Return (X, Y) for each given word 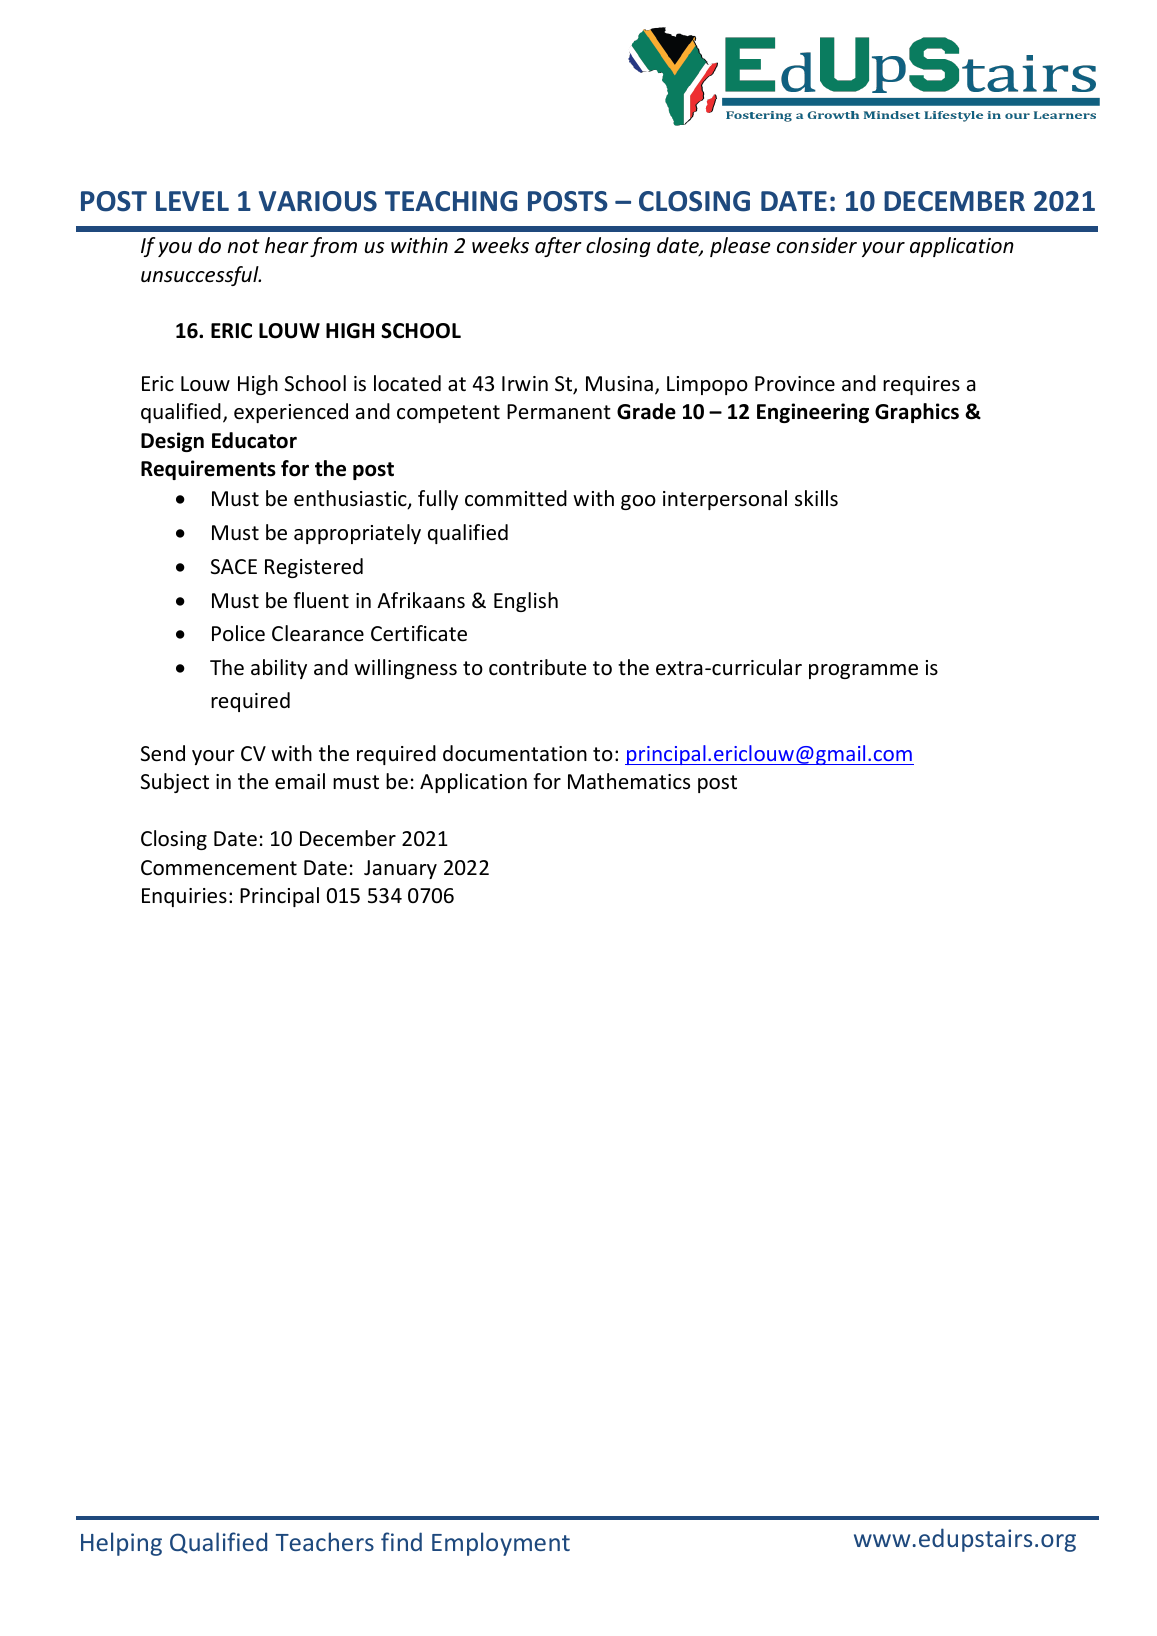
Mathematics (629, 781)
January (400, 869)
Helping (121, 1544)
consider (817, 245)
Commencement (219, 868)
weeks (500, 245)
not (244, 246)
